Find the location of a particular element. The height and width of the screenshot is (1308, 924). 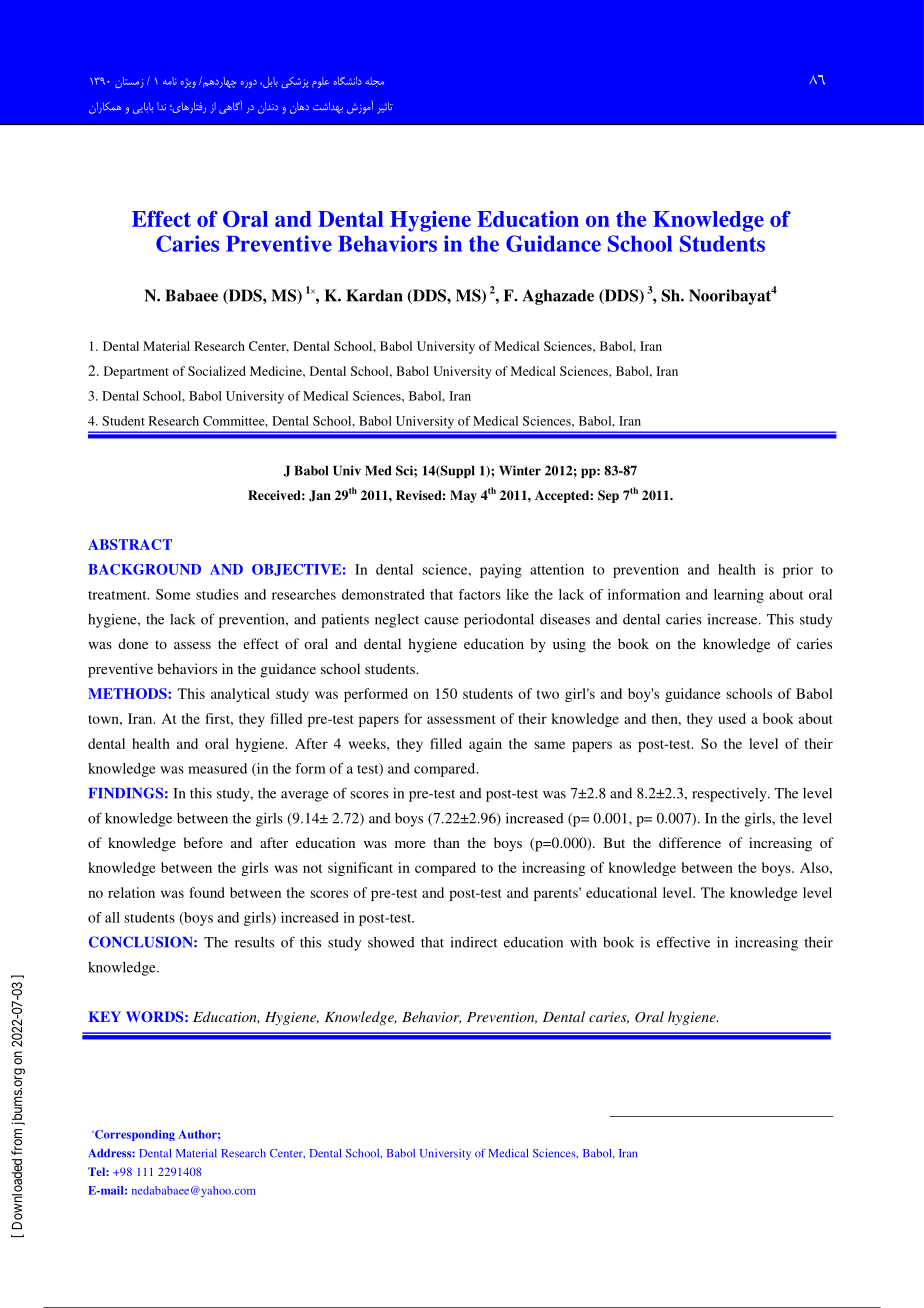

factors is located at coordinates (480, 594).
